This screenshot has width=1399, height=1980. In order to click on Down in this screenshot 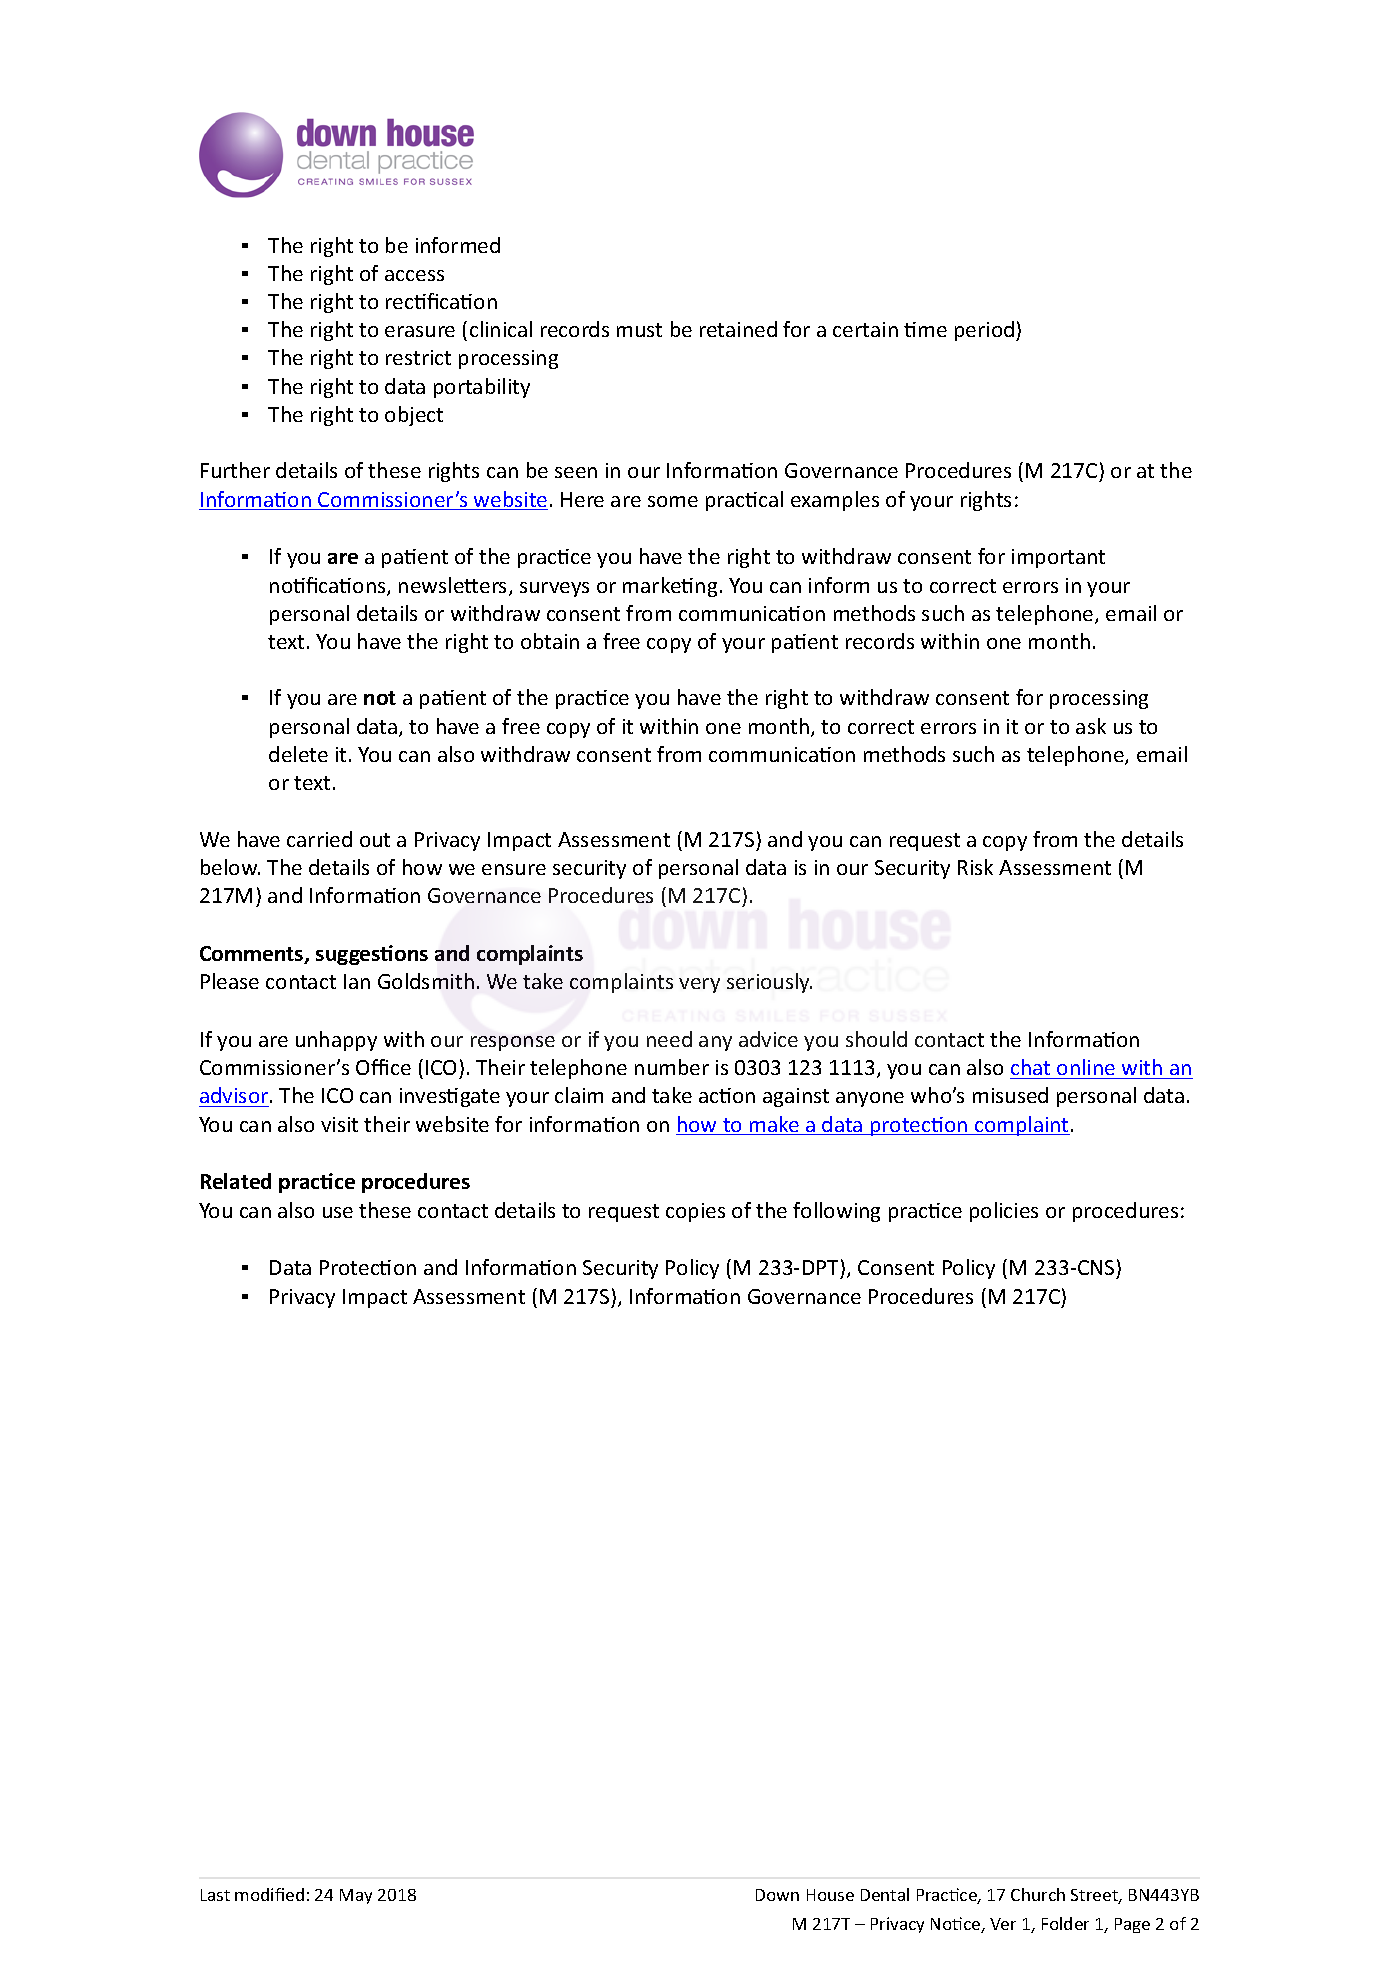, I will do `click(777, 1895)`.
